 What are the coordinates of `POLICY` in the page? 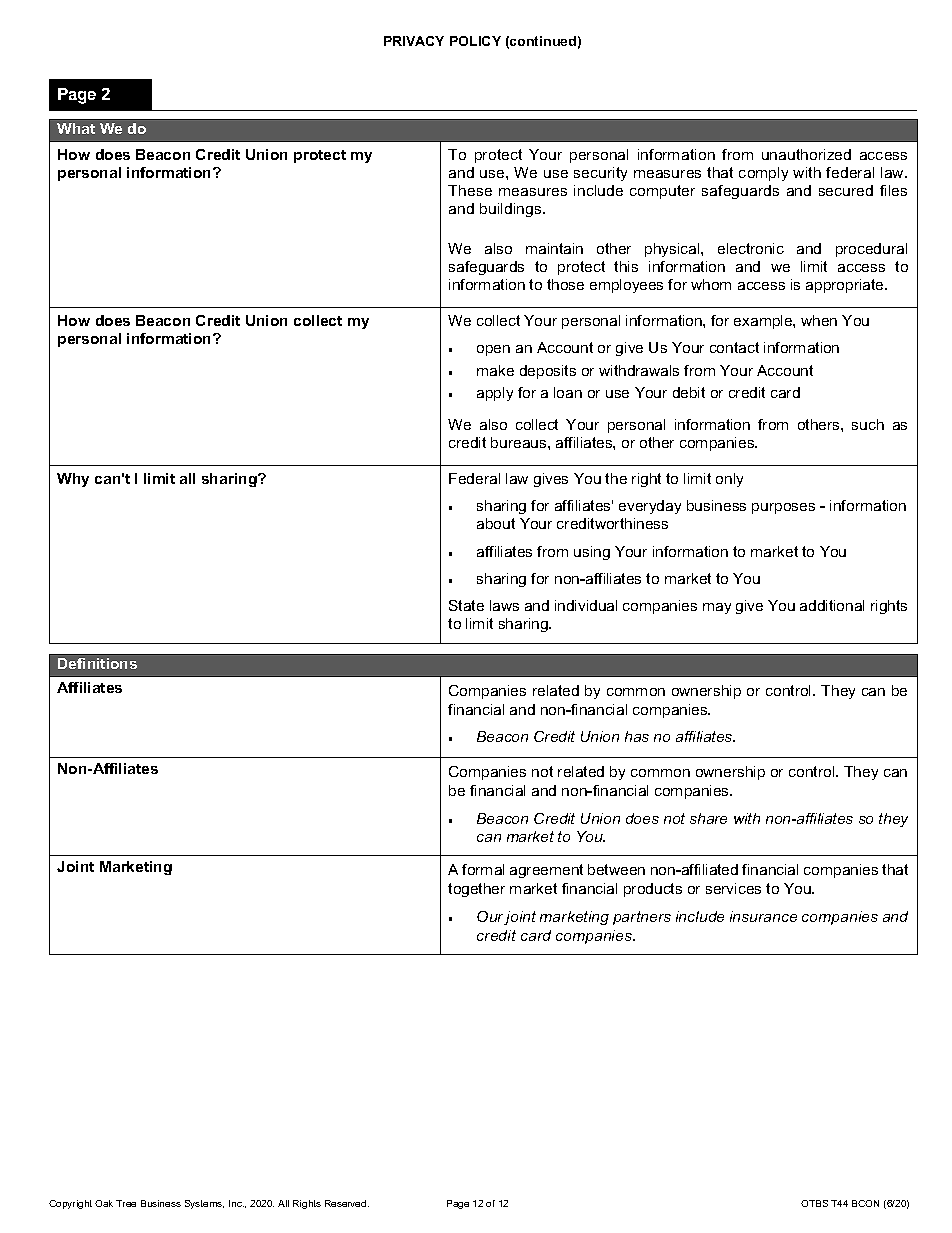 It's located at (475, 41).
